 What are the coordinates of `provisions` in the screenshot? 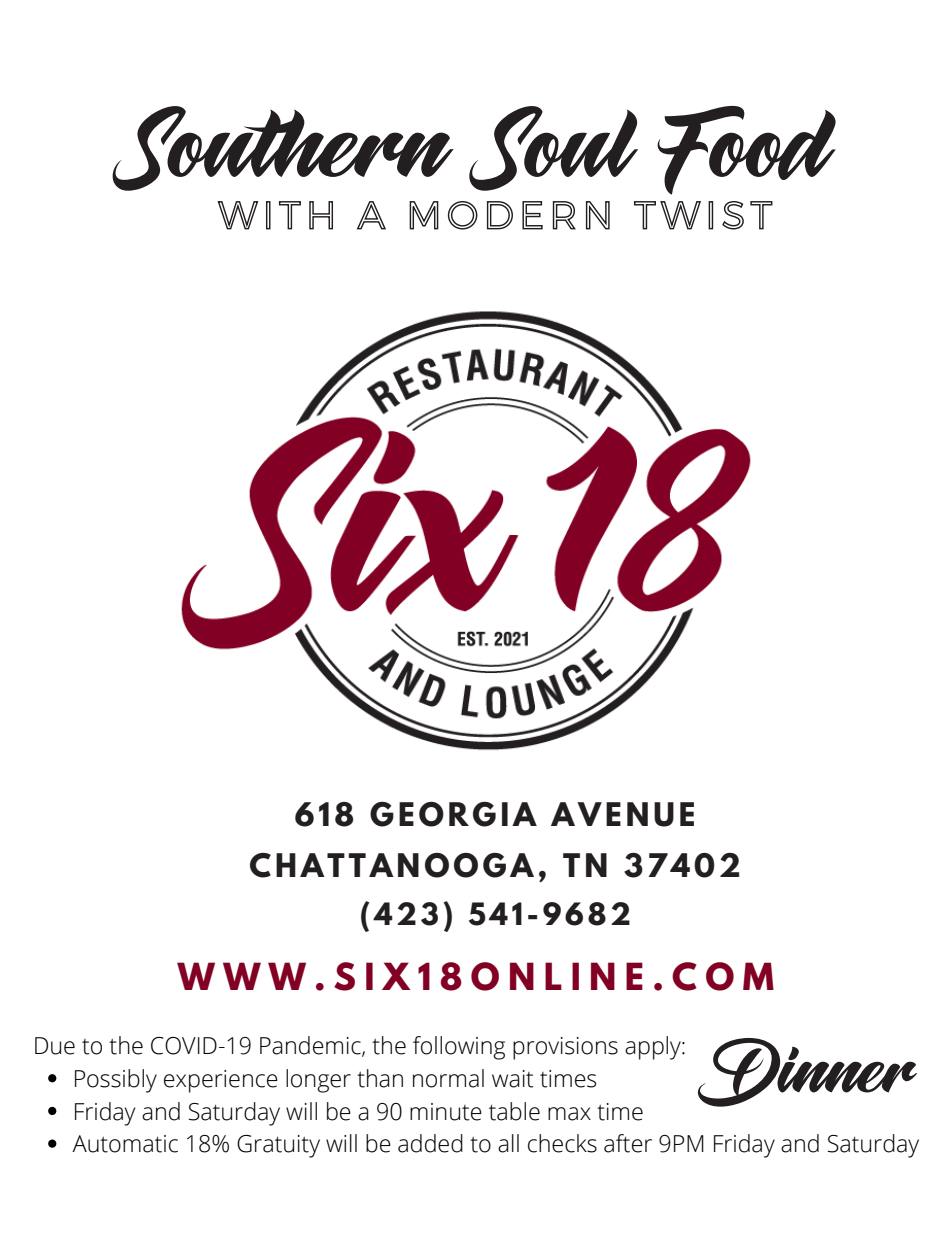 It's located at (565, 1048).
